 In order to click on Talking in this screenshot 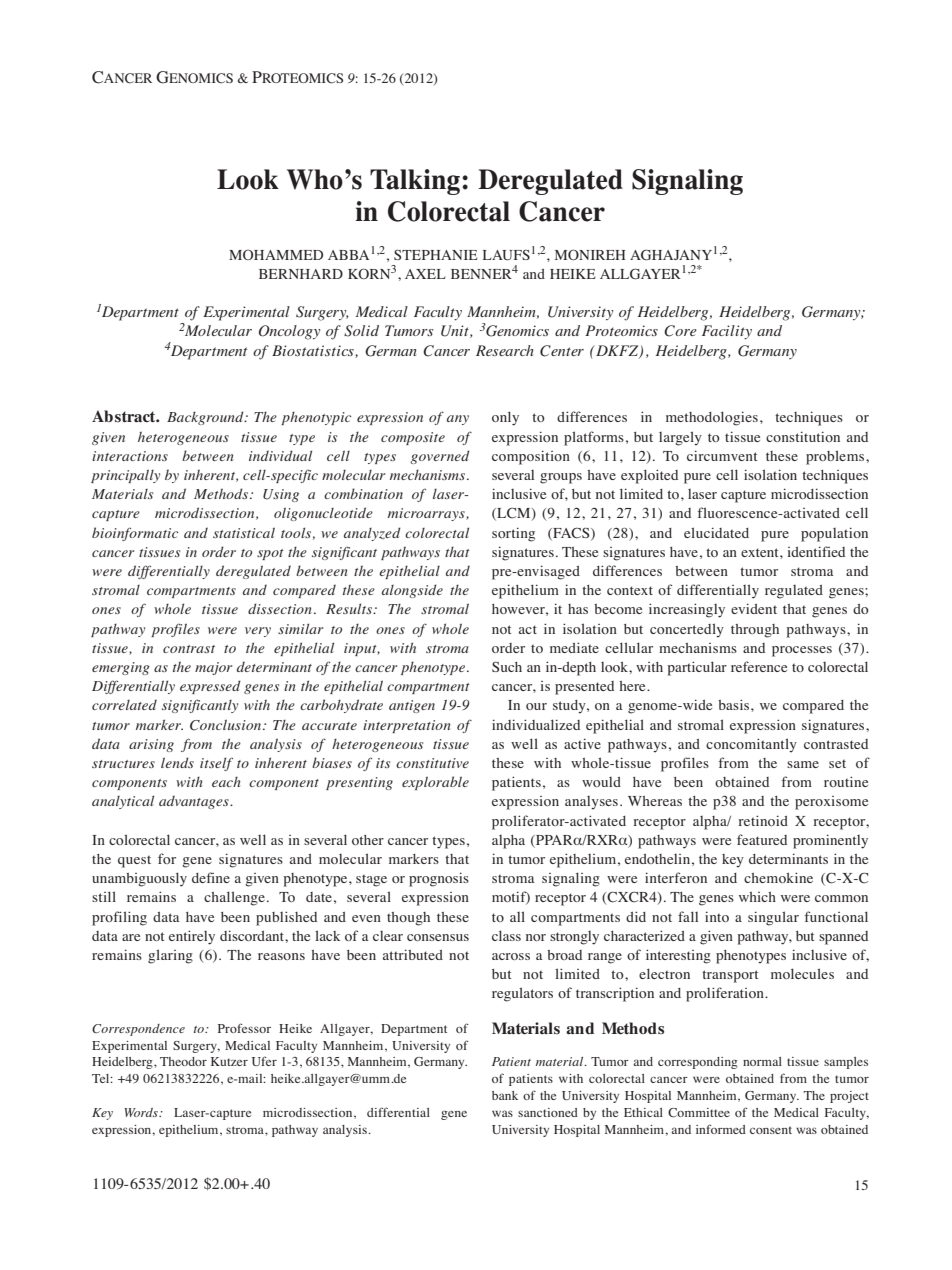, I will do `click(415, 182)`.
